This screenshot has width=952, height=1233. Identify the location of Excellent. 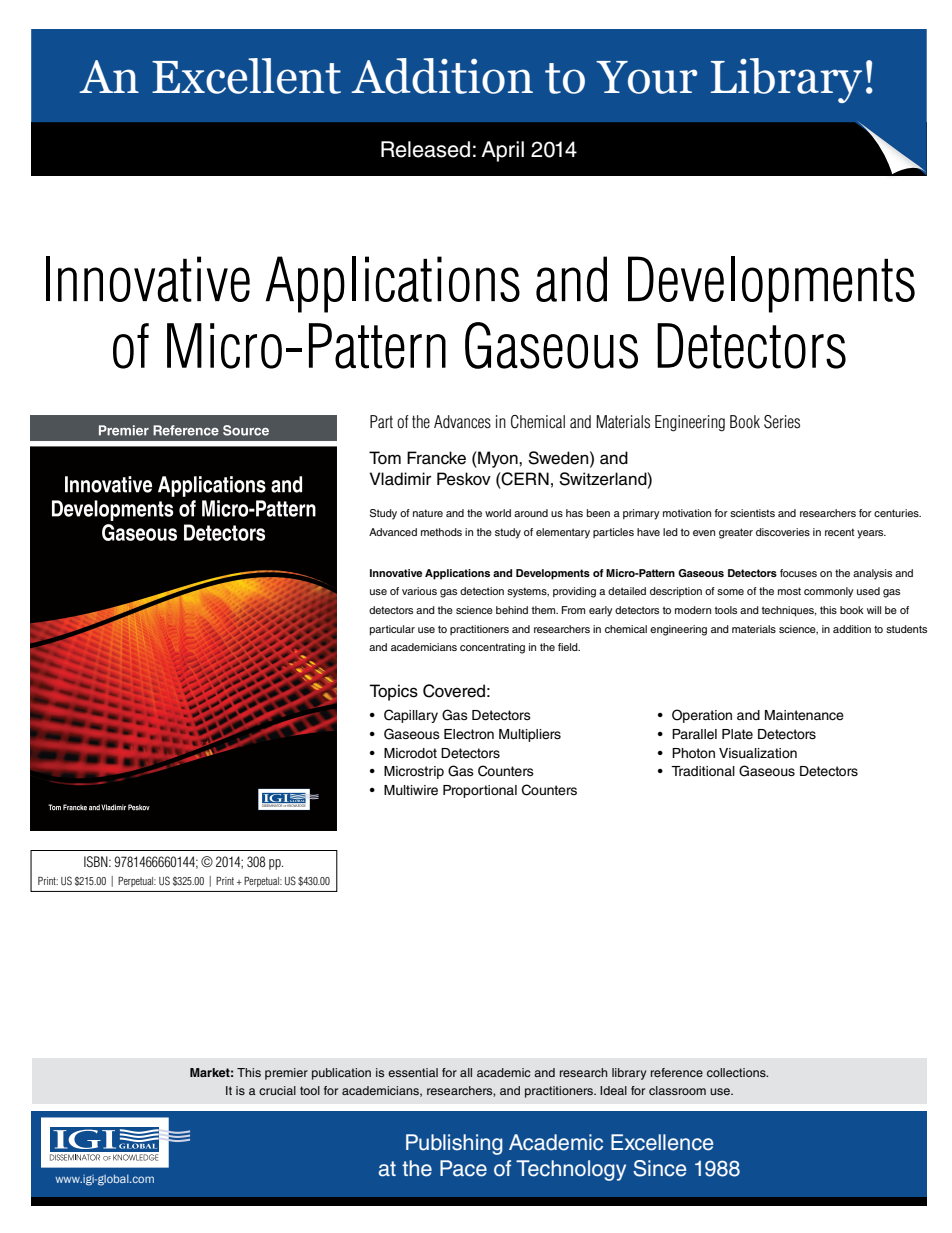
(246, 76).
